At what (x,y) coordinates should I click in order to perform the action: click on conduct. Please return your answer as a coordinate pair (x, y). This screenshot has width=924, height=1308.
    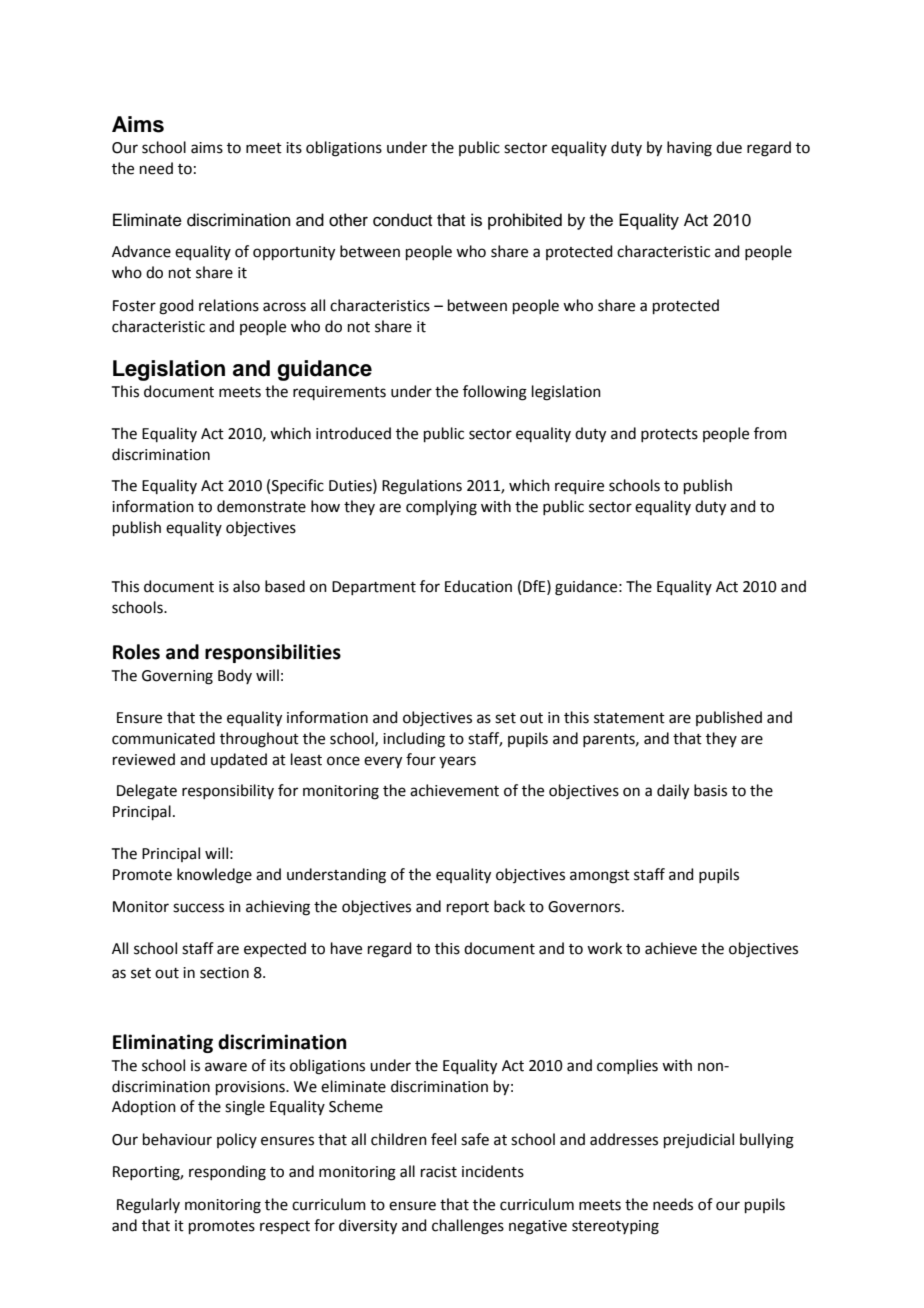
    Looking at the image, I should click on (402, 220).
